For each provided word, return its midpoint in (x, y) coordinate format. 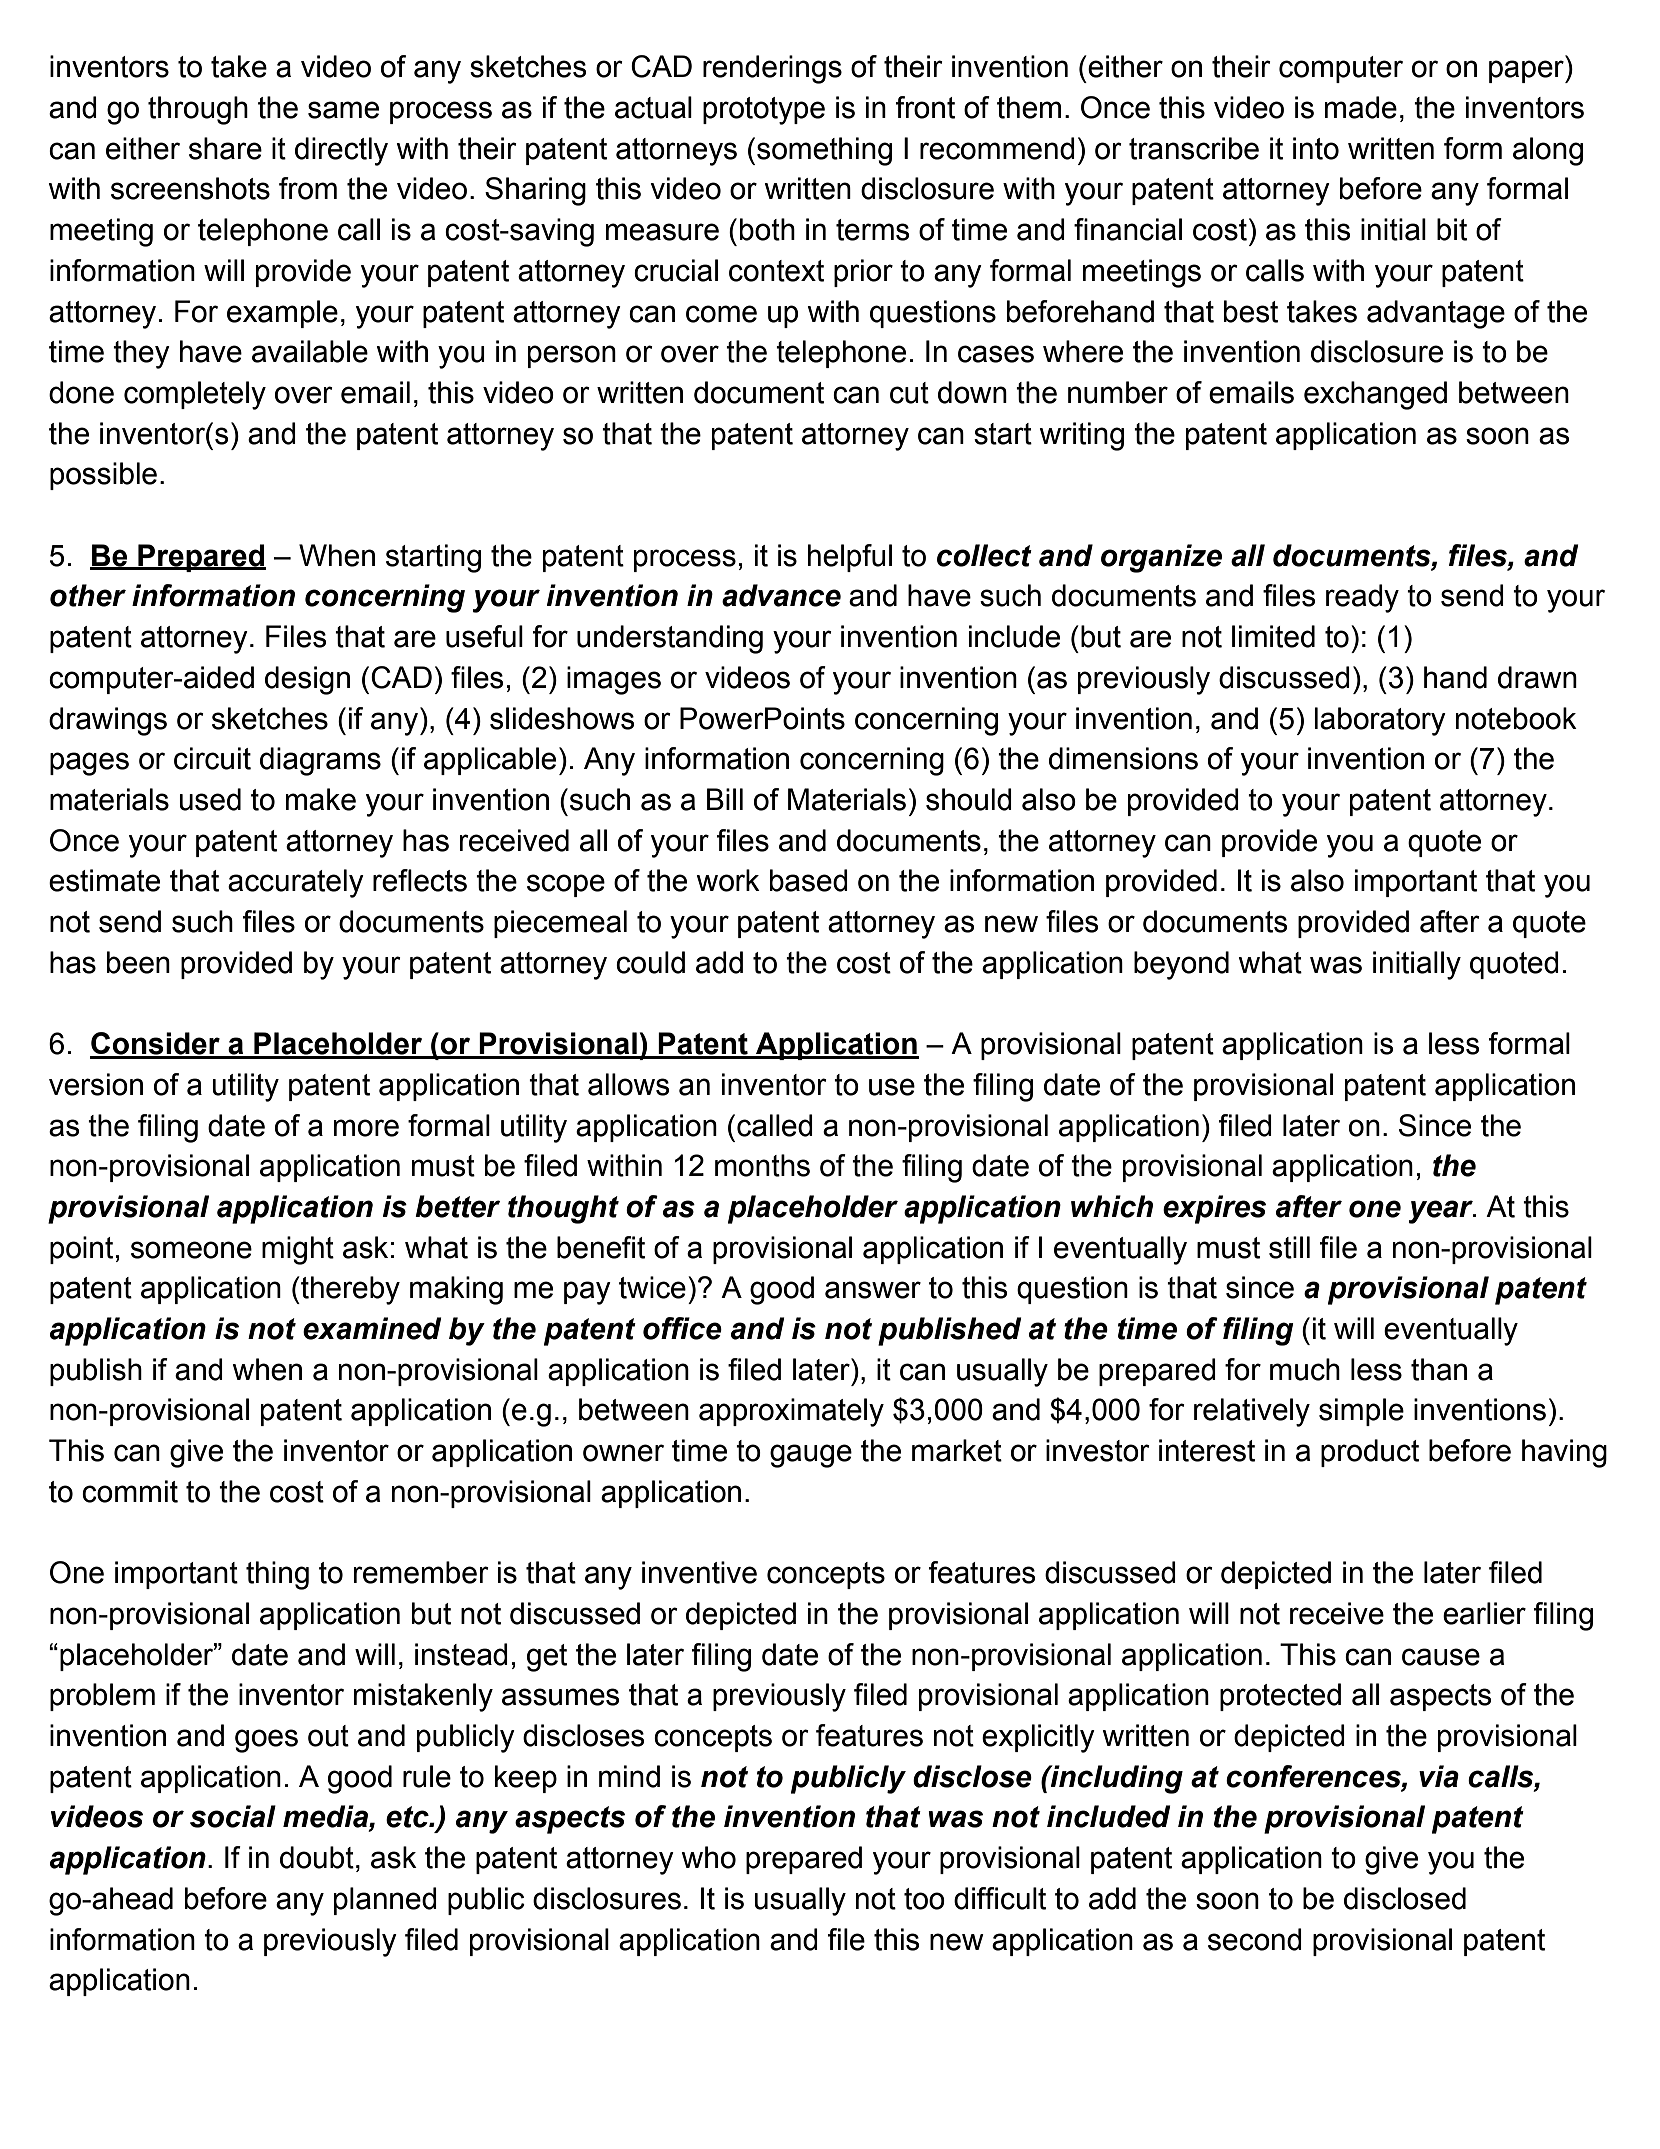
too (924, 1899)
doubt (317, 1857)
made (1361, 107)
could (650, 962)
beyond (1181, 965)
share (225, 148)
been (138, 962)
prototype (764, 111)
